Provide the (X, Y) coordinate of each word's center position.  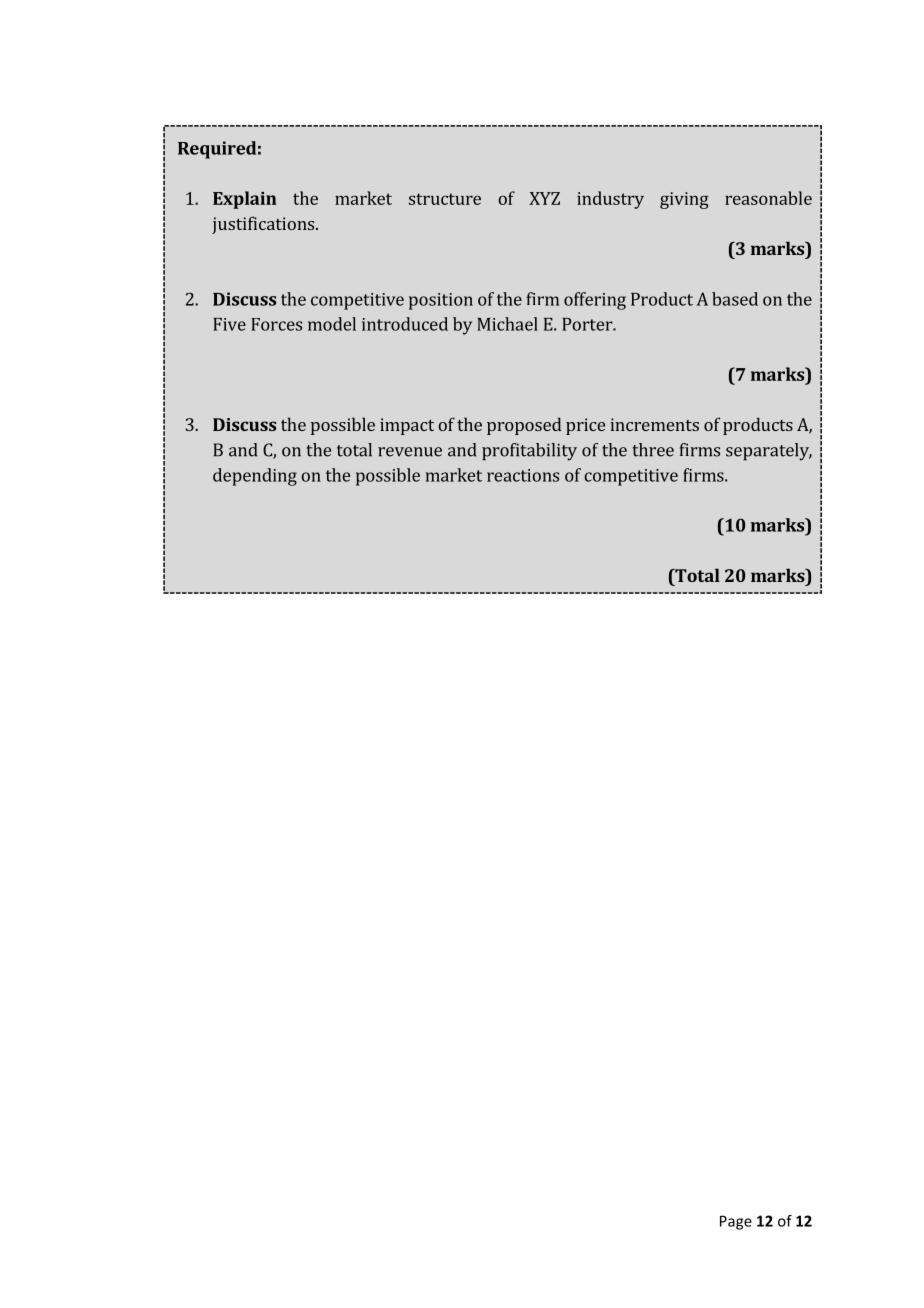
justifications (264, 225)
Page (736, 1222)
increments (654, 424)
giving (684, 200)
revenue (410, 452)
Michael (507, 324)
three (653, 450)
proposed (524, 426)
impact (407, 426)
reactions (523, 475)
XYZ (544, 198)
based (735, 299)
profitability (529, 452)
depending (255, 477)
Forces (276, 324)
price (585, 426)
